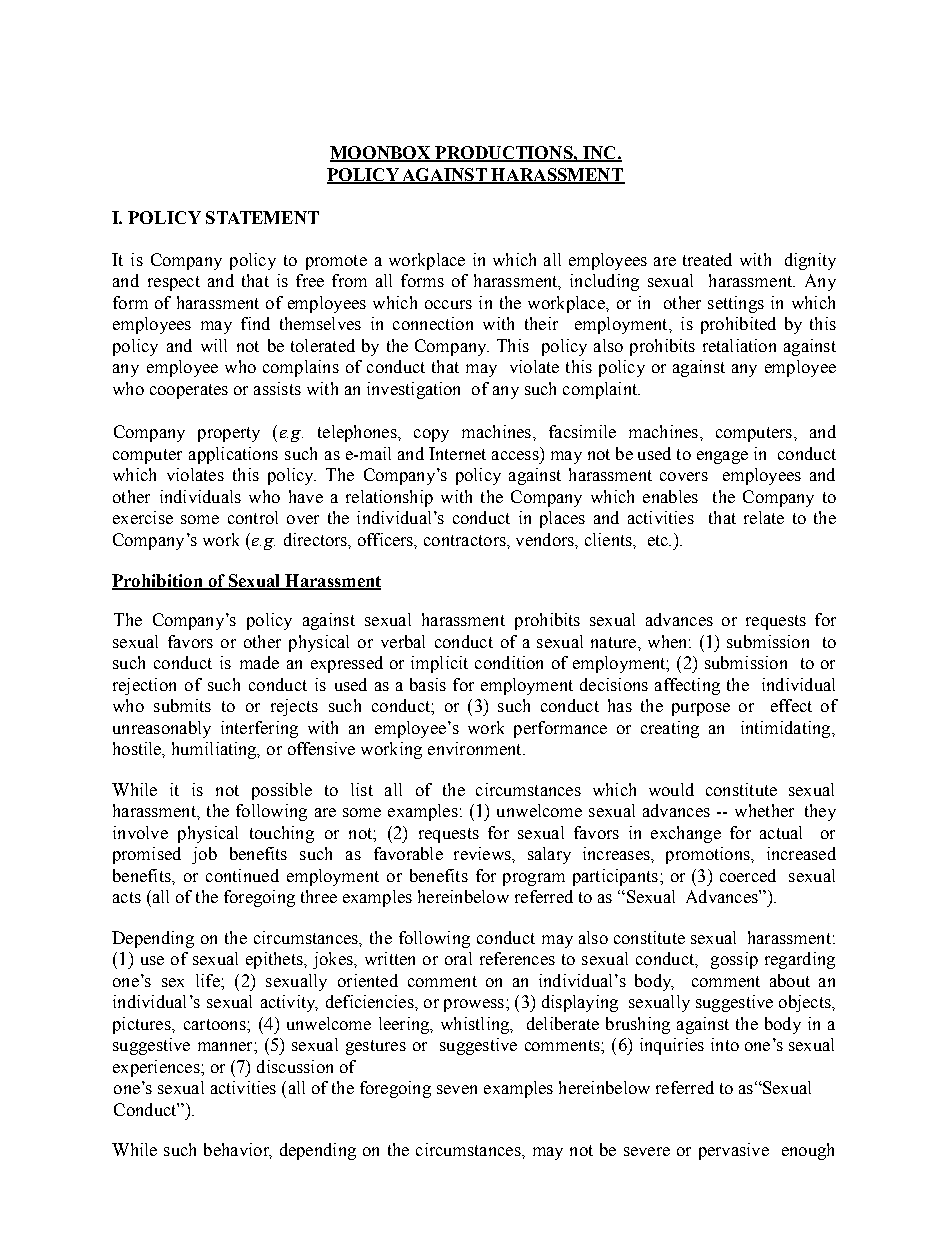 This screenshot has height=1233, width=952. Describe the element at coordinates (253, 517) in the screenshot. I see `control` at that location.
